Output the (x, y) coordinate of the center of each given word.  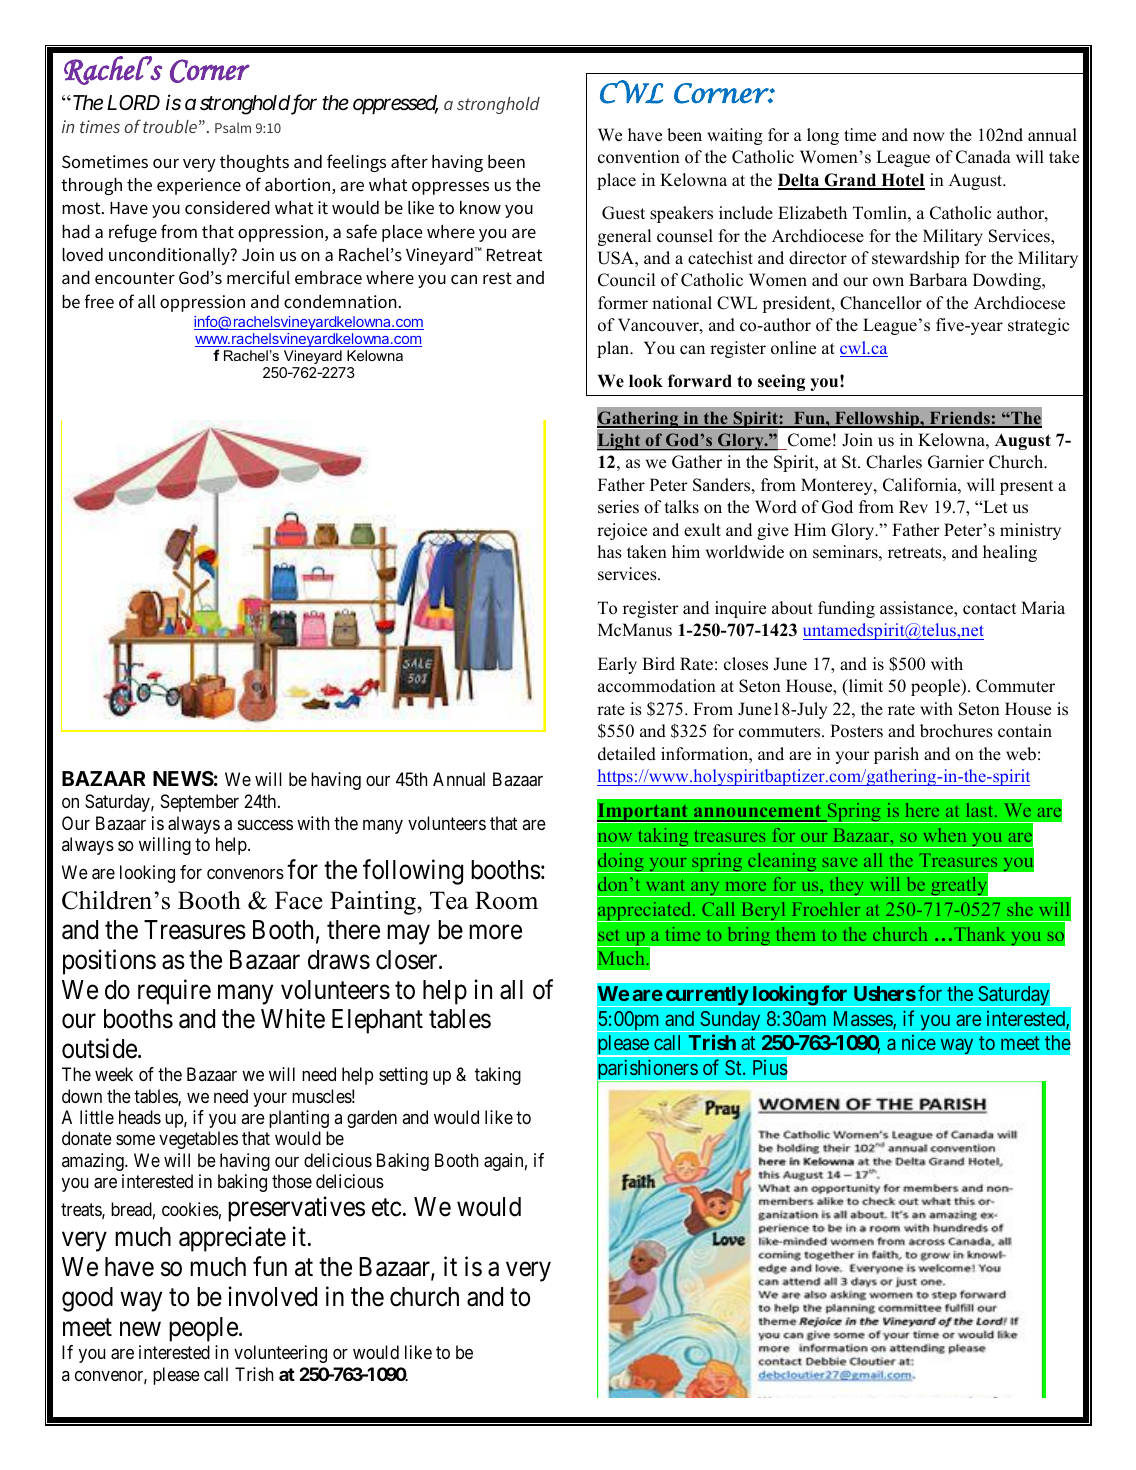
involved (273, 1296)
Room (506, 900)
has (609, 552)
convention (639, 157)
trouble (170, 126)
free (99, 301)
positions (109, 962)
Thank (980, 934)
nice (919, 1042)
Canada (983, 157)
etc (386, 1208)
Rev (913, 507)
